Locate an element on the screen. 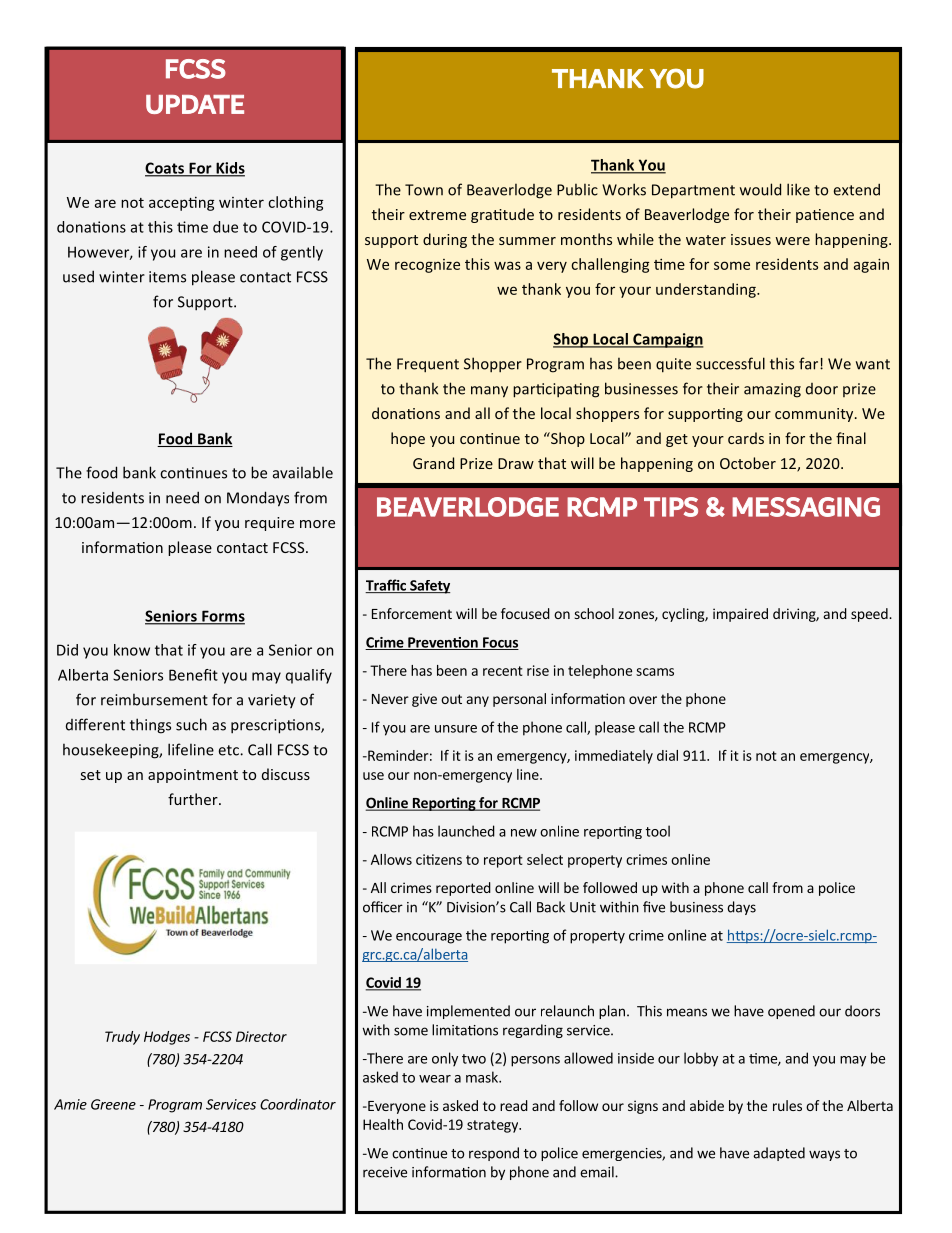 Image resolution: width=952 pixels, height=1233 pixels. know is located at coordinates (132, 650).
